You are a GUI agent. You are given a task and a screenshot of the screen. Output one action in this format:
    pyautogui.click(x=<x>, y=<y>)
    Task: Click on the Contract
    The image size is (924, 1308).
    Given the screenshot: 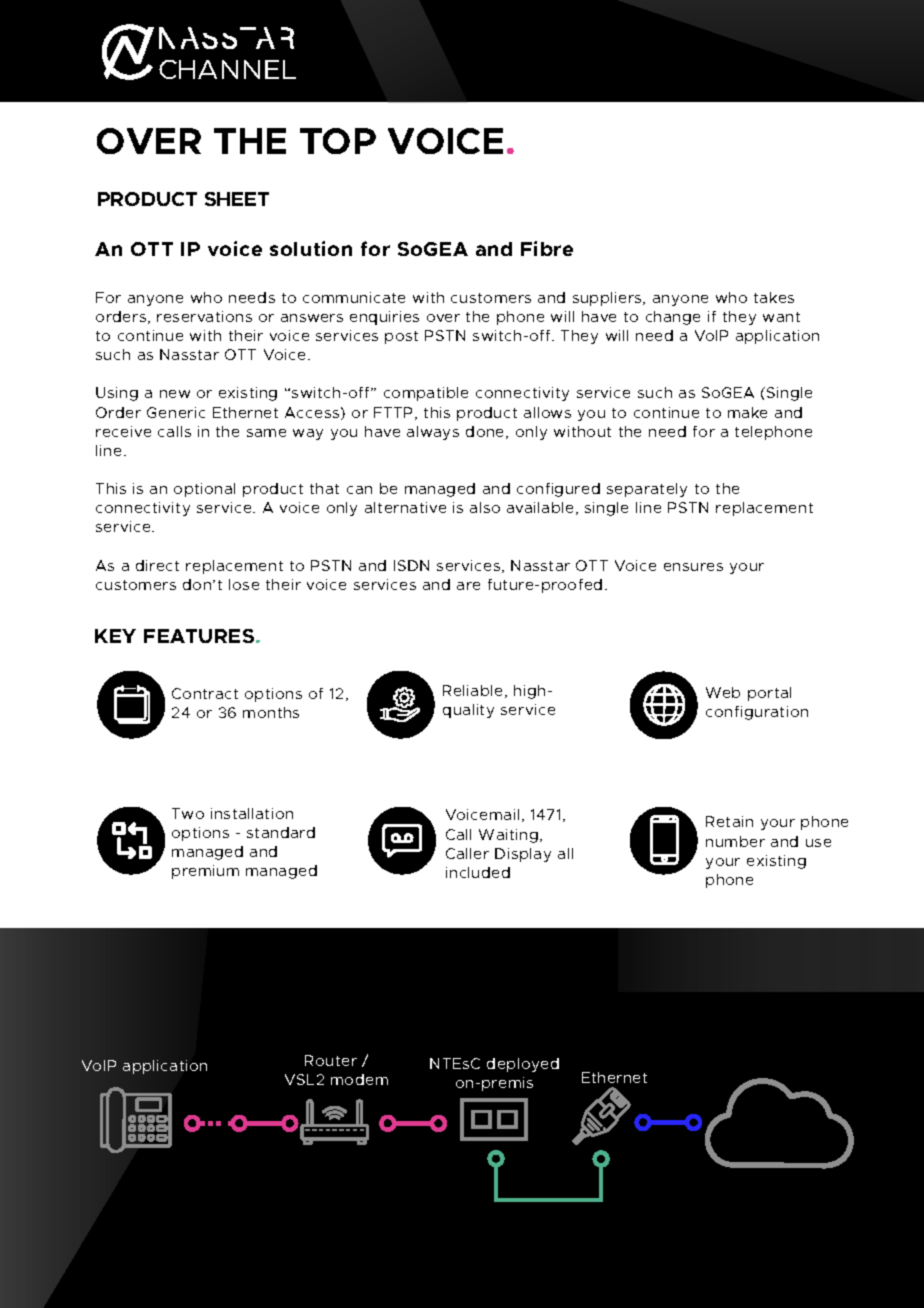 What is the action you would take?
    pyautogui.click(x=205, y=693)
